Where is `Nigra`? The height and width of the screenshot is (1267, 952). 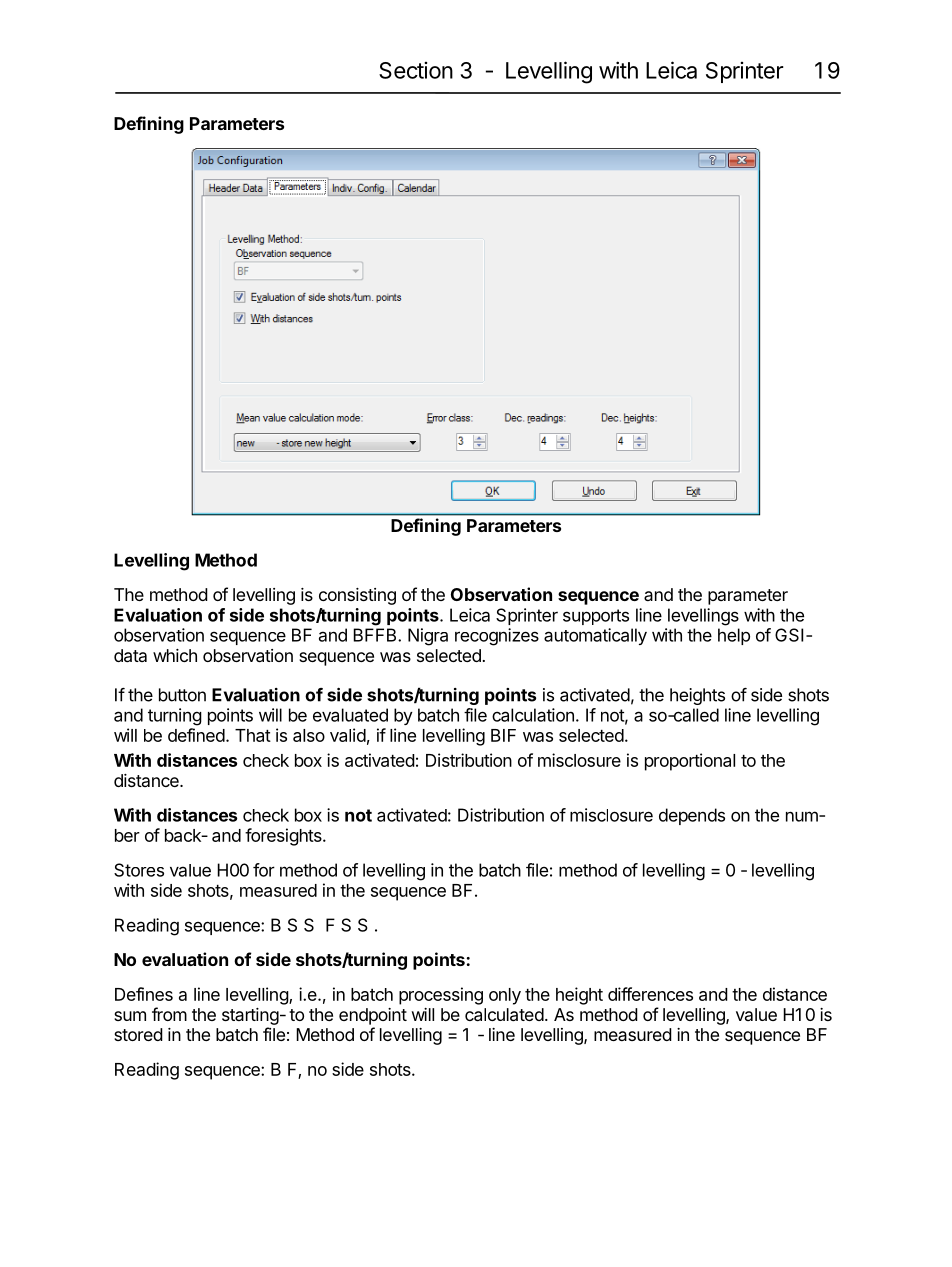
Nigra is located at coordinates (428, 637).
